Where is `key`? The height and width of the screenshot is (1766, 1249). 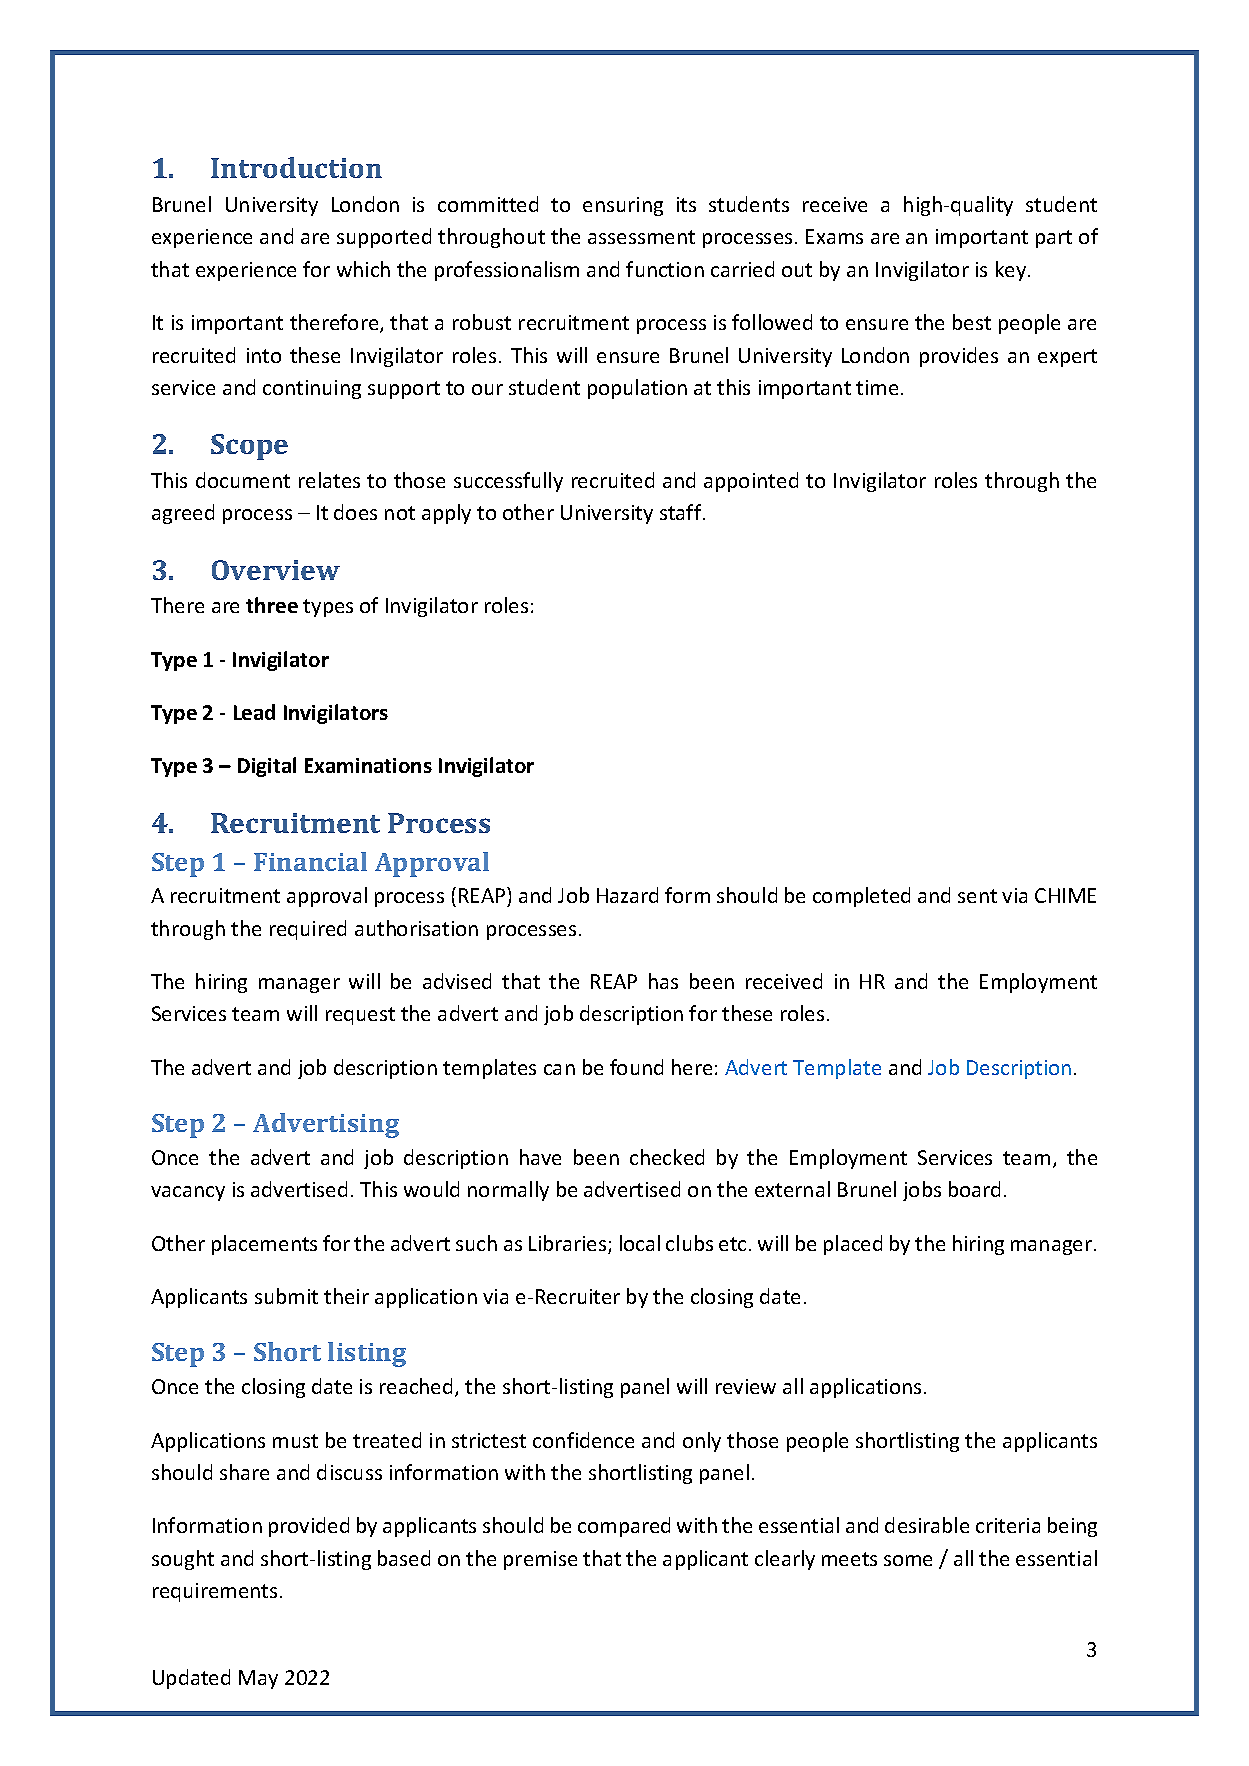
key is located at coordinates (1012, 271).
